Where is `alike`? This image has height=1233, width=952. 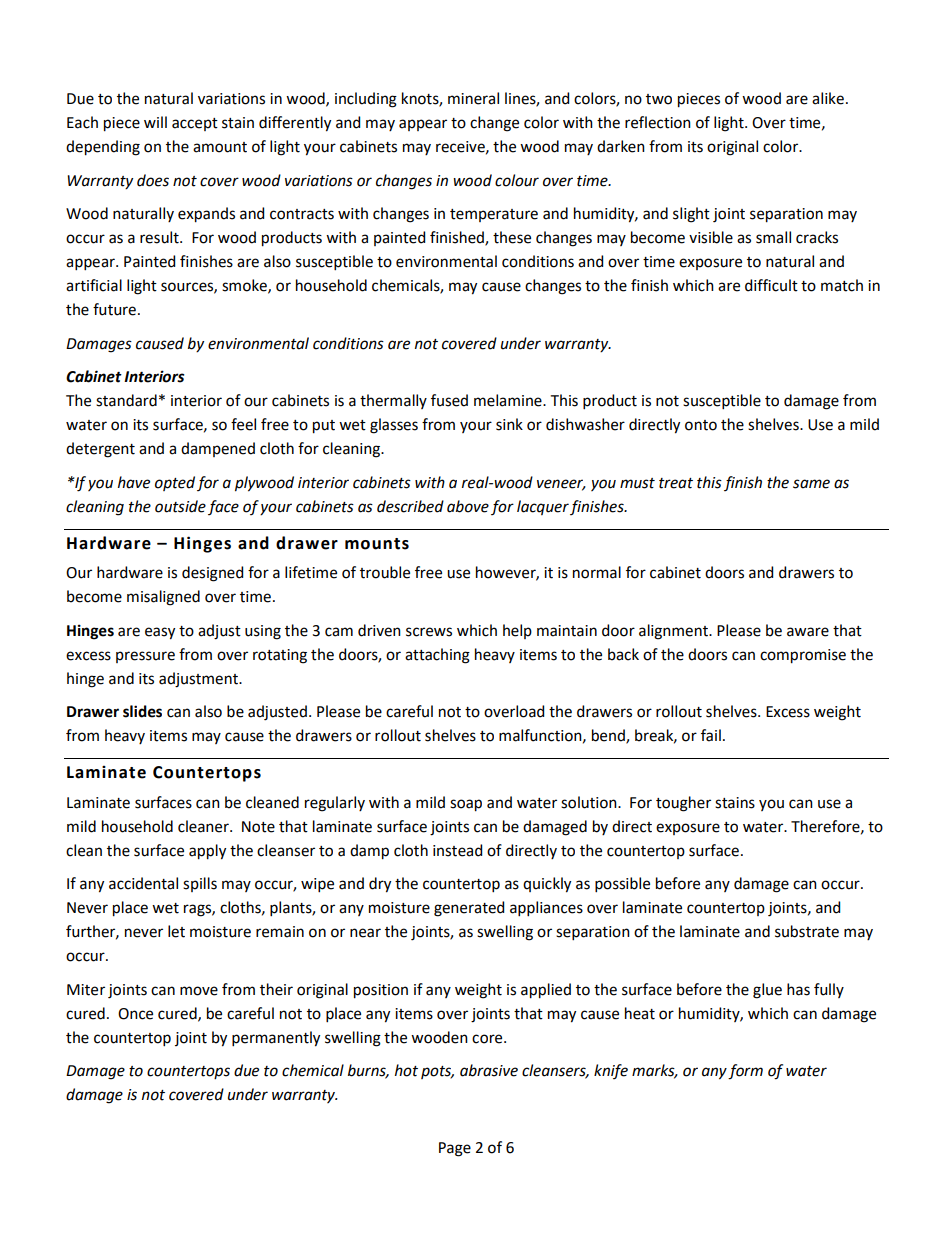 alike is located at coordinates (828, 98).
